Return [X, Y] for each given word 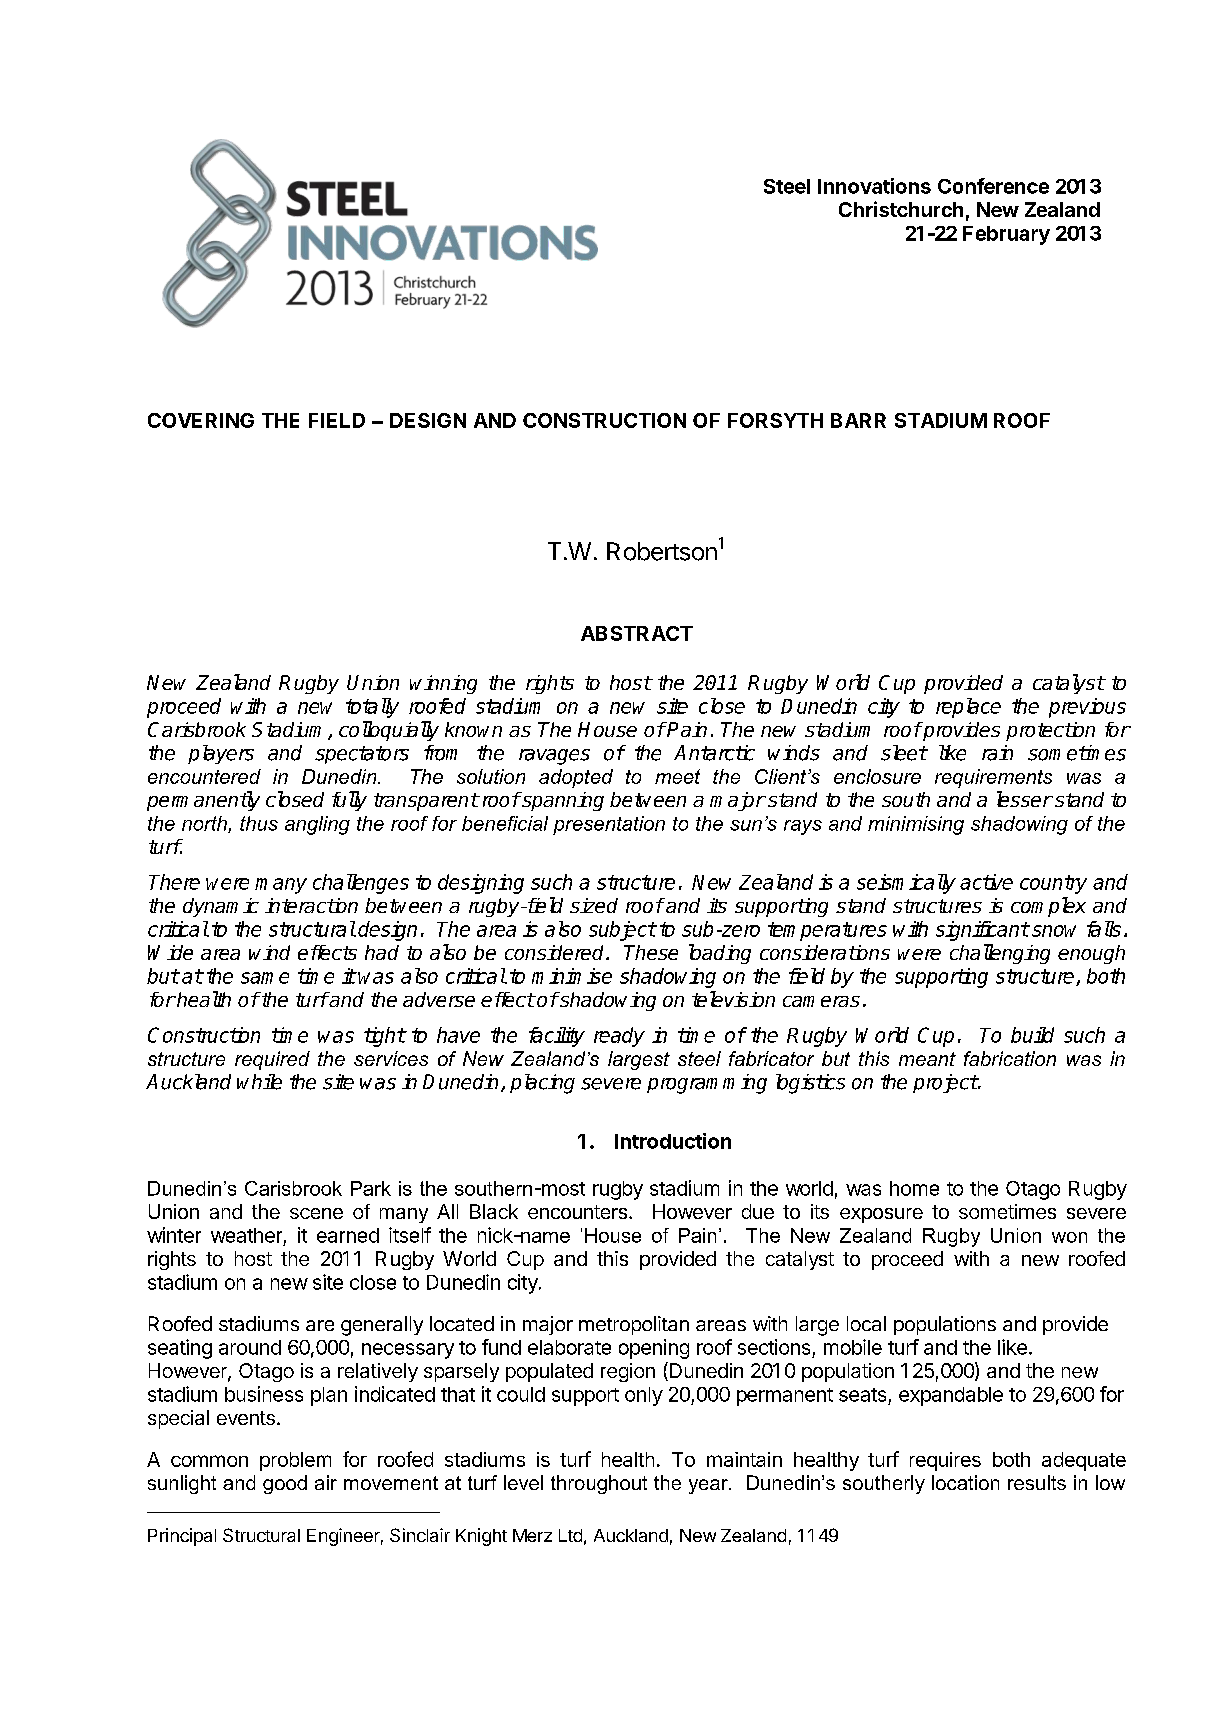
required [272, 1060]
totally [372, 708]
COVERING [201, 420]
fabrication [1010, 1058]
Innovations [874, 186]
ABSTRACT [637, 633]
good [285, 1484]
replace [968, 708]
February [1006, 235]
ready [619, 1037]
